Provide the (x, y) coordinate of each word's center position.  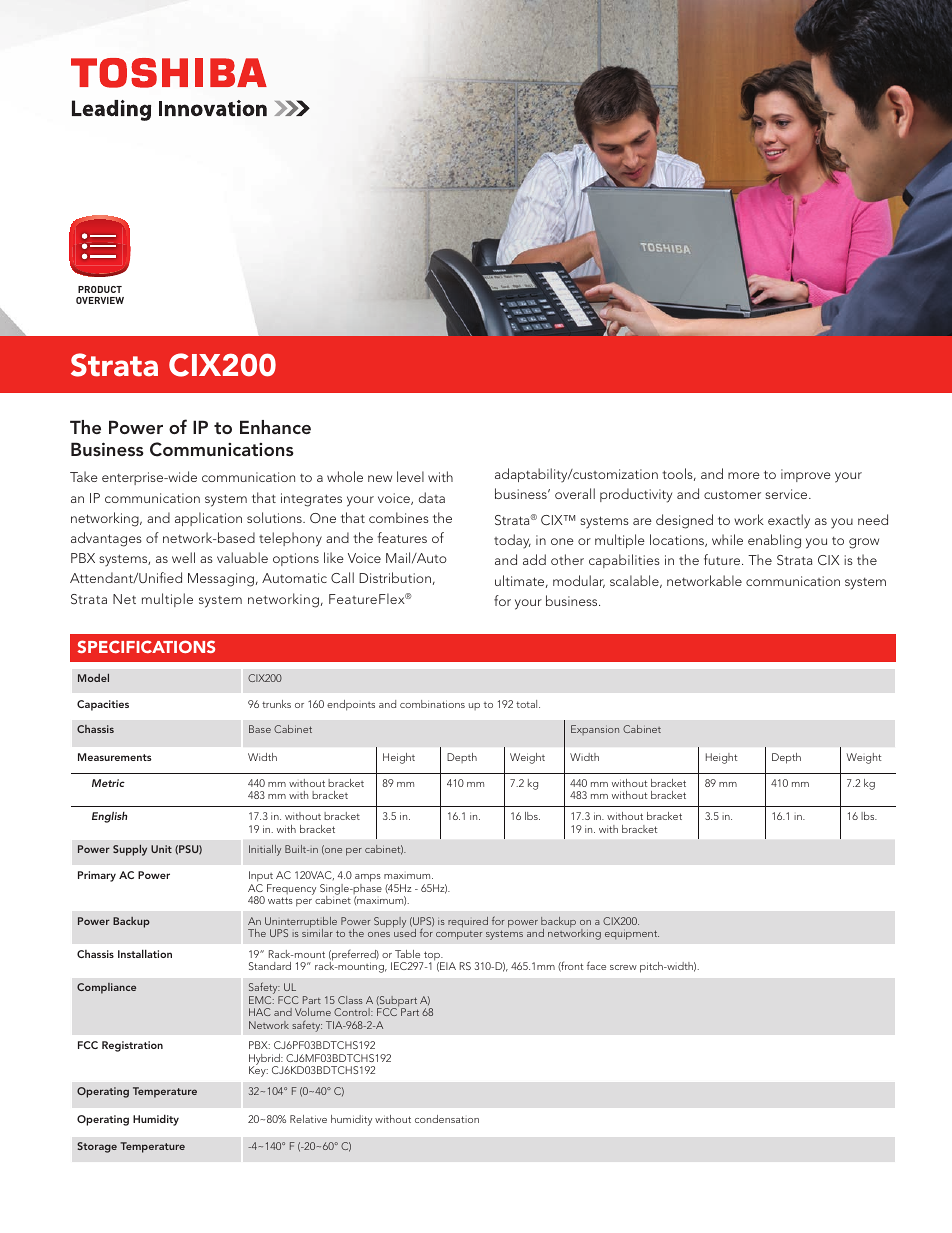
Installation (145, 953)
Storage (97, 1147)
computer (459, 935)
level (410, 476)
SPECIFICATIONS (146, 646)
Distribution (395, 577)
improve (806, 475)
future (723, 559)
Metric (108, 783)
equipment (632, 935)
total (528, 704)
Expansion (595, 730)
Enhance (275, 427)
